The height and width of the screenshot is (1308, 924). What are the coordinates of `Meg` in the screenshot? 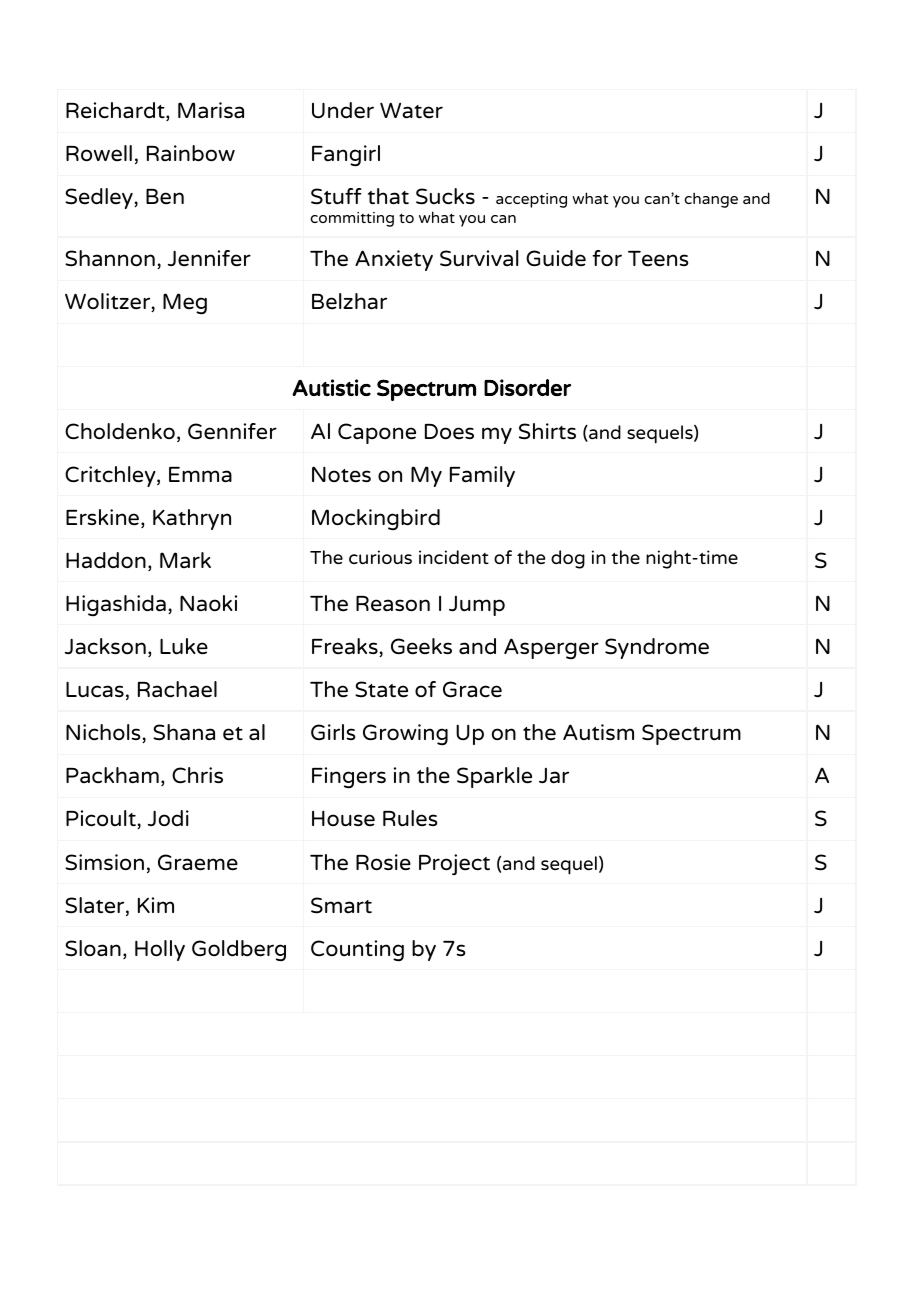 It's located at (185, 304).
